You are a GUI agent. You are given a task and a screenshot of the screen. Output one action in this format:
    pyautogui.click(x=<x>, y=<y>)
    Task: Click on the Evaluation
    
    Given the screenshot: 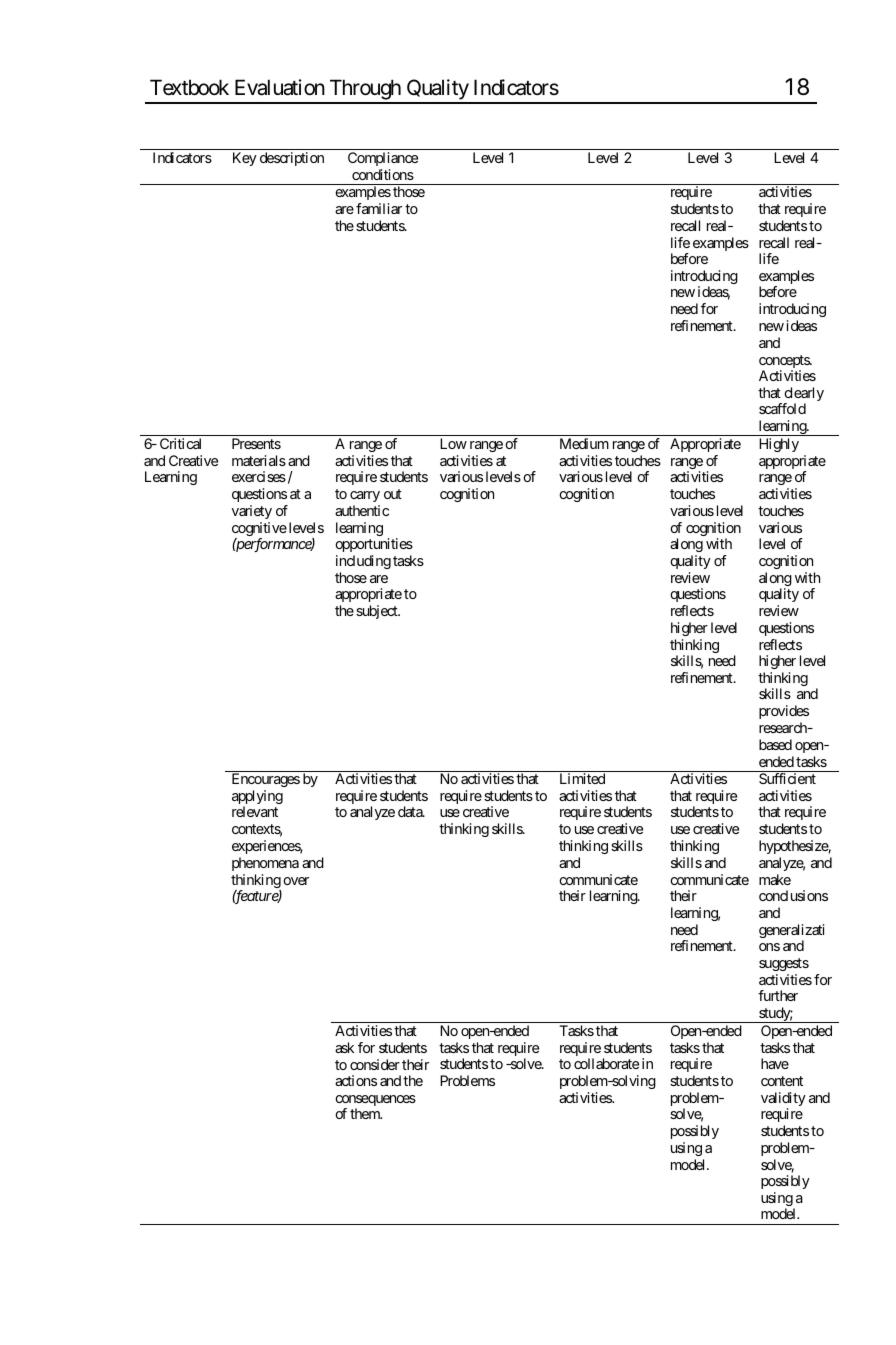 What is the action you would take?
    pyautogui.click(x=280, y=87)
